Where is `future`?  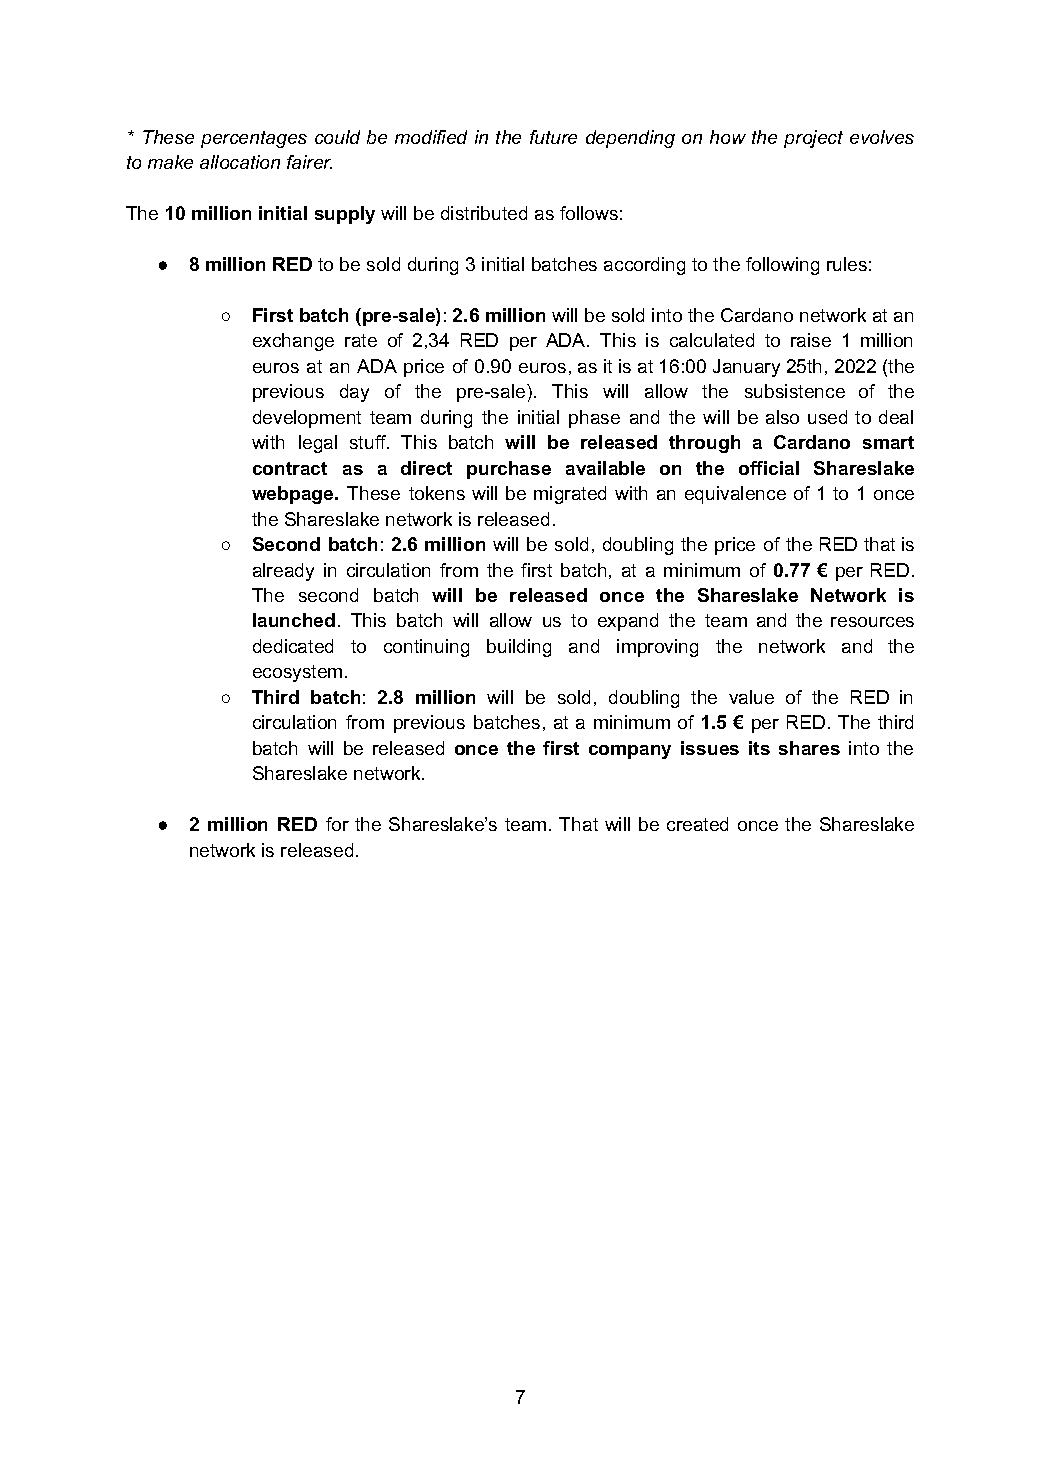
future is located at coordinates (553, 137).
